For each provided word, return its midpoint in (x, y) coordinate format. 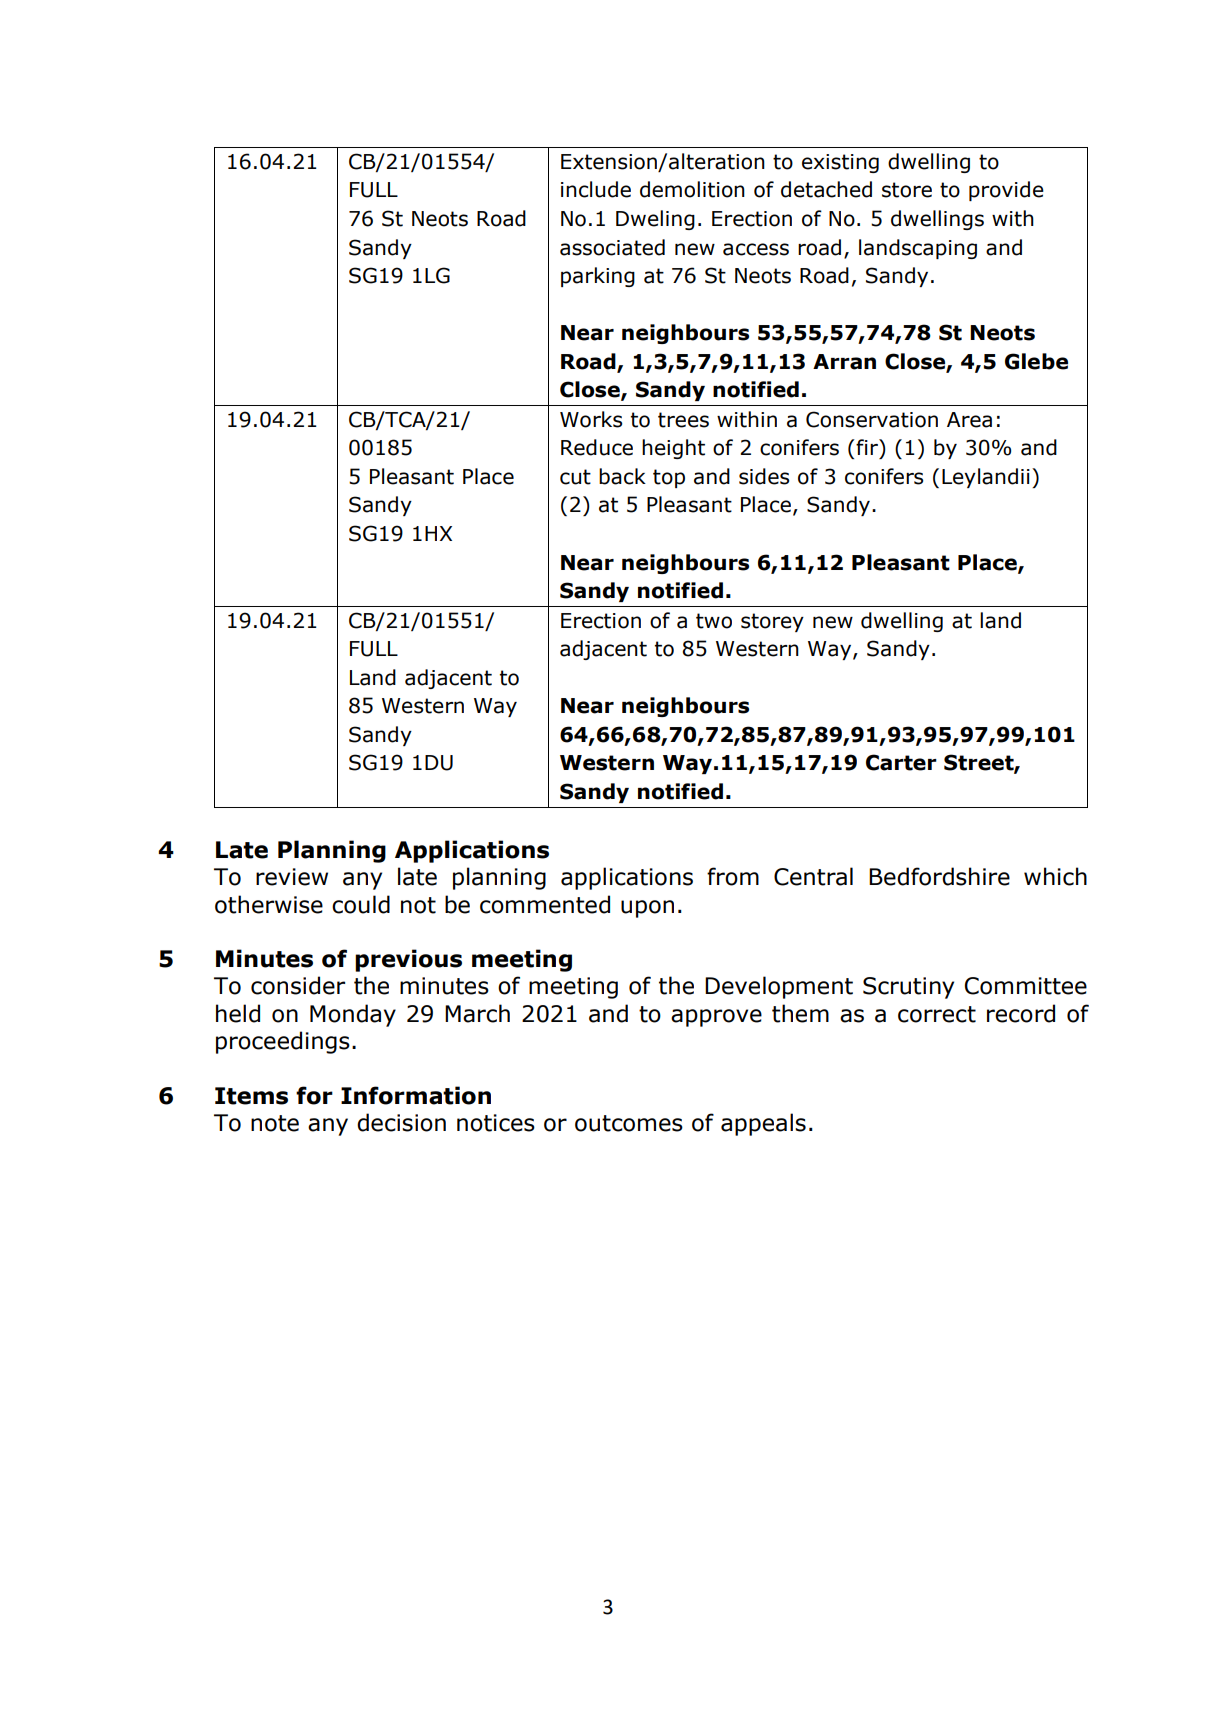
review (292, 877)
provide (1006, 191)
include (596, 189)
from (733, 876)
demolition (692, 189)
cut (575, 477)
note (275, 1123)
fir (867, 447)
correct (937, 1014)
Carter (901, 762)
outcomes (629, 1123)
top (669, 478)
